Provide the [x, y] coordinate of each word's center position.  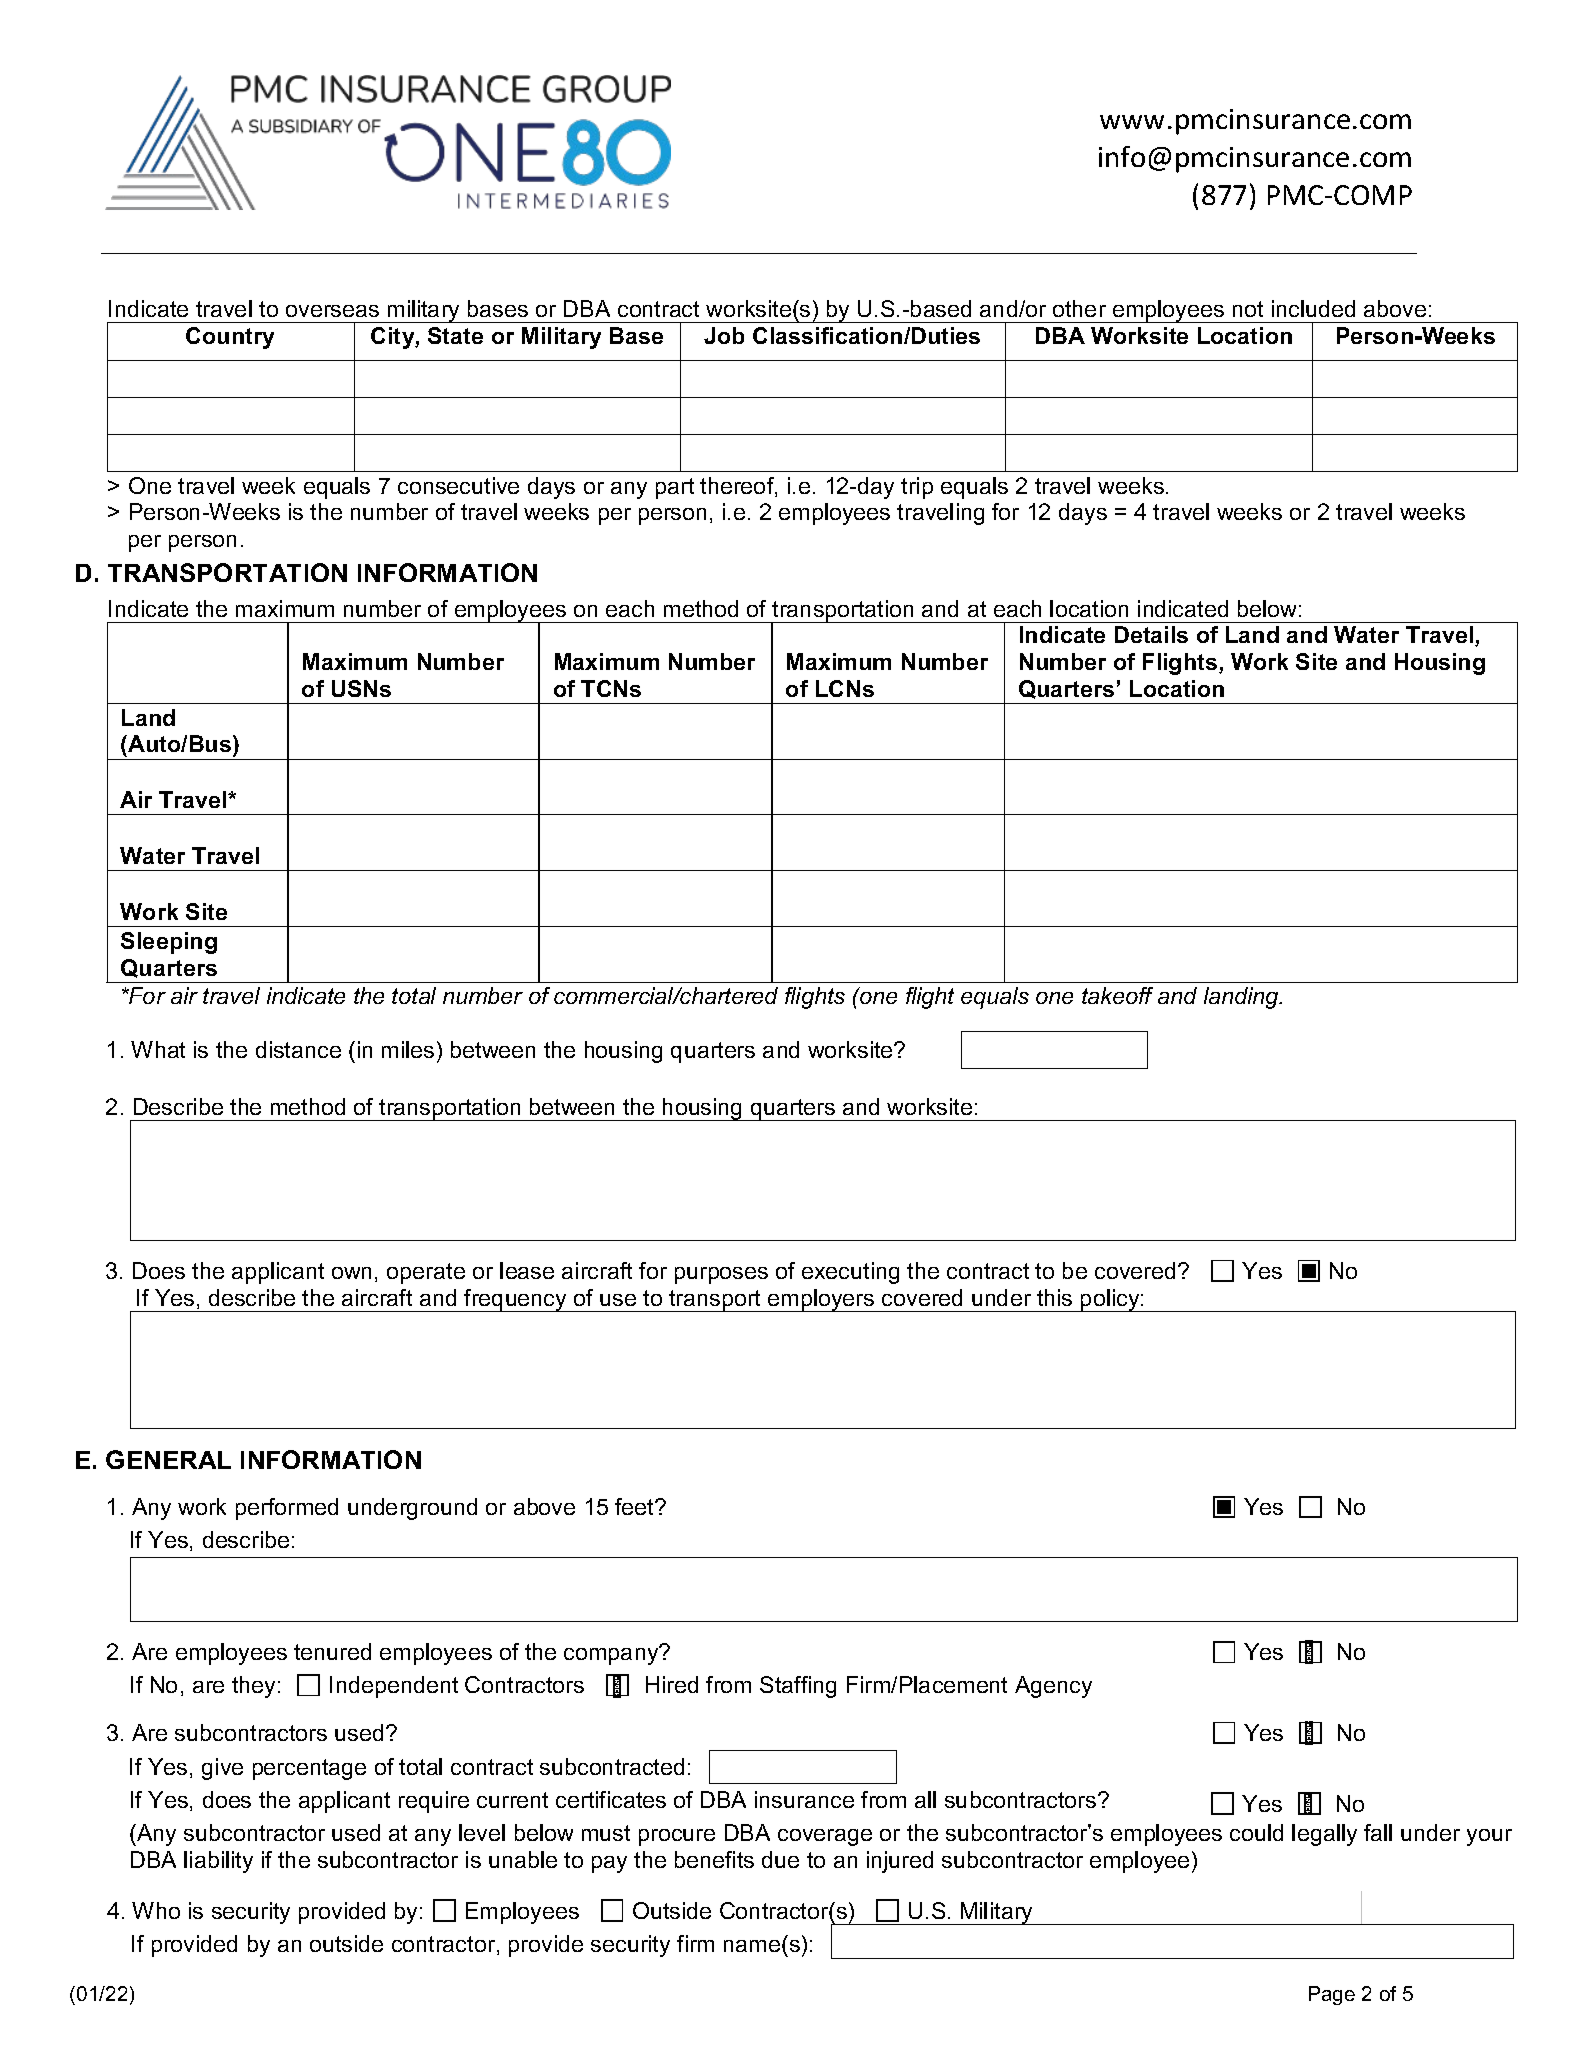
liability [218, 1862]
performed [287, 1509]
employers [821, 1300]
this [1054, 1297]
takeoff [1117, 995]
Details [1151, 634]
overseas [332, 311]
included [1313, 308]
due [780, 1859]
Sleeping [169, 943]
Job [724, 335]
